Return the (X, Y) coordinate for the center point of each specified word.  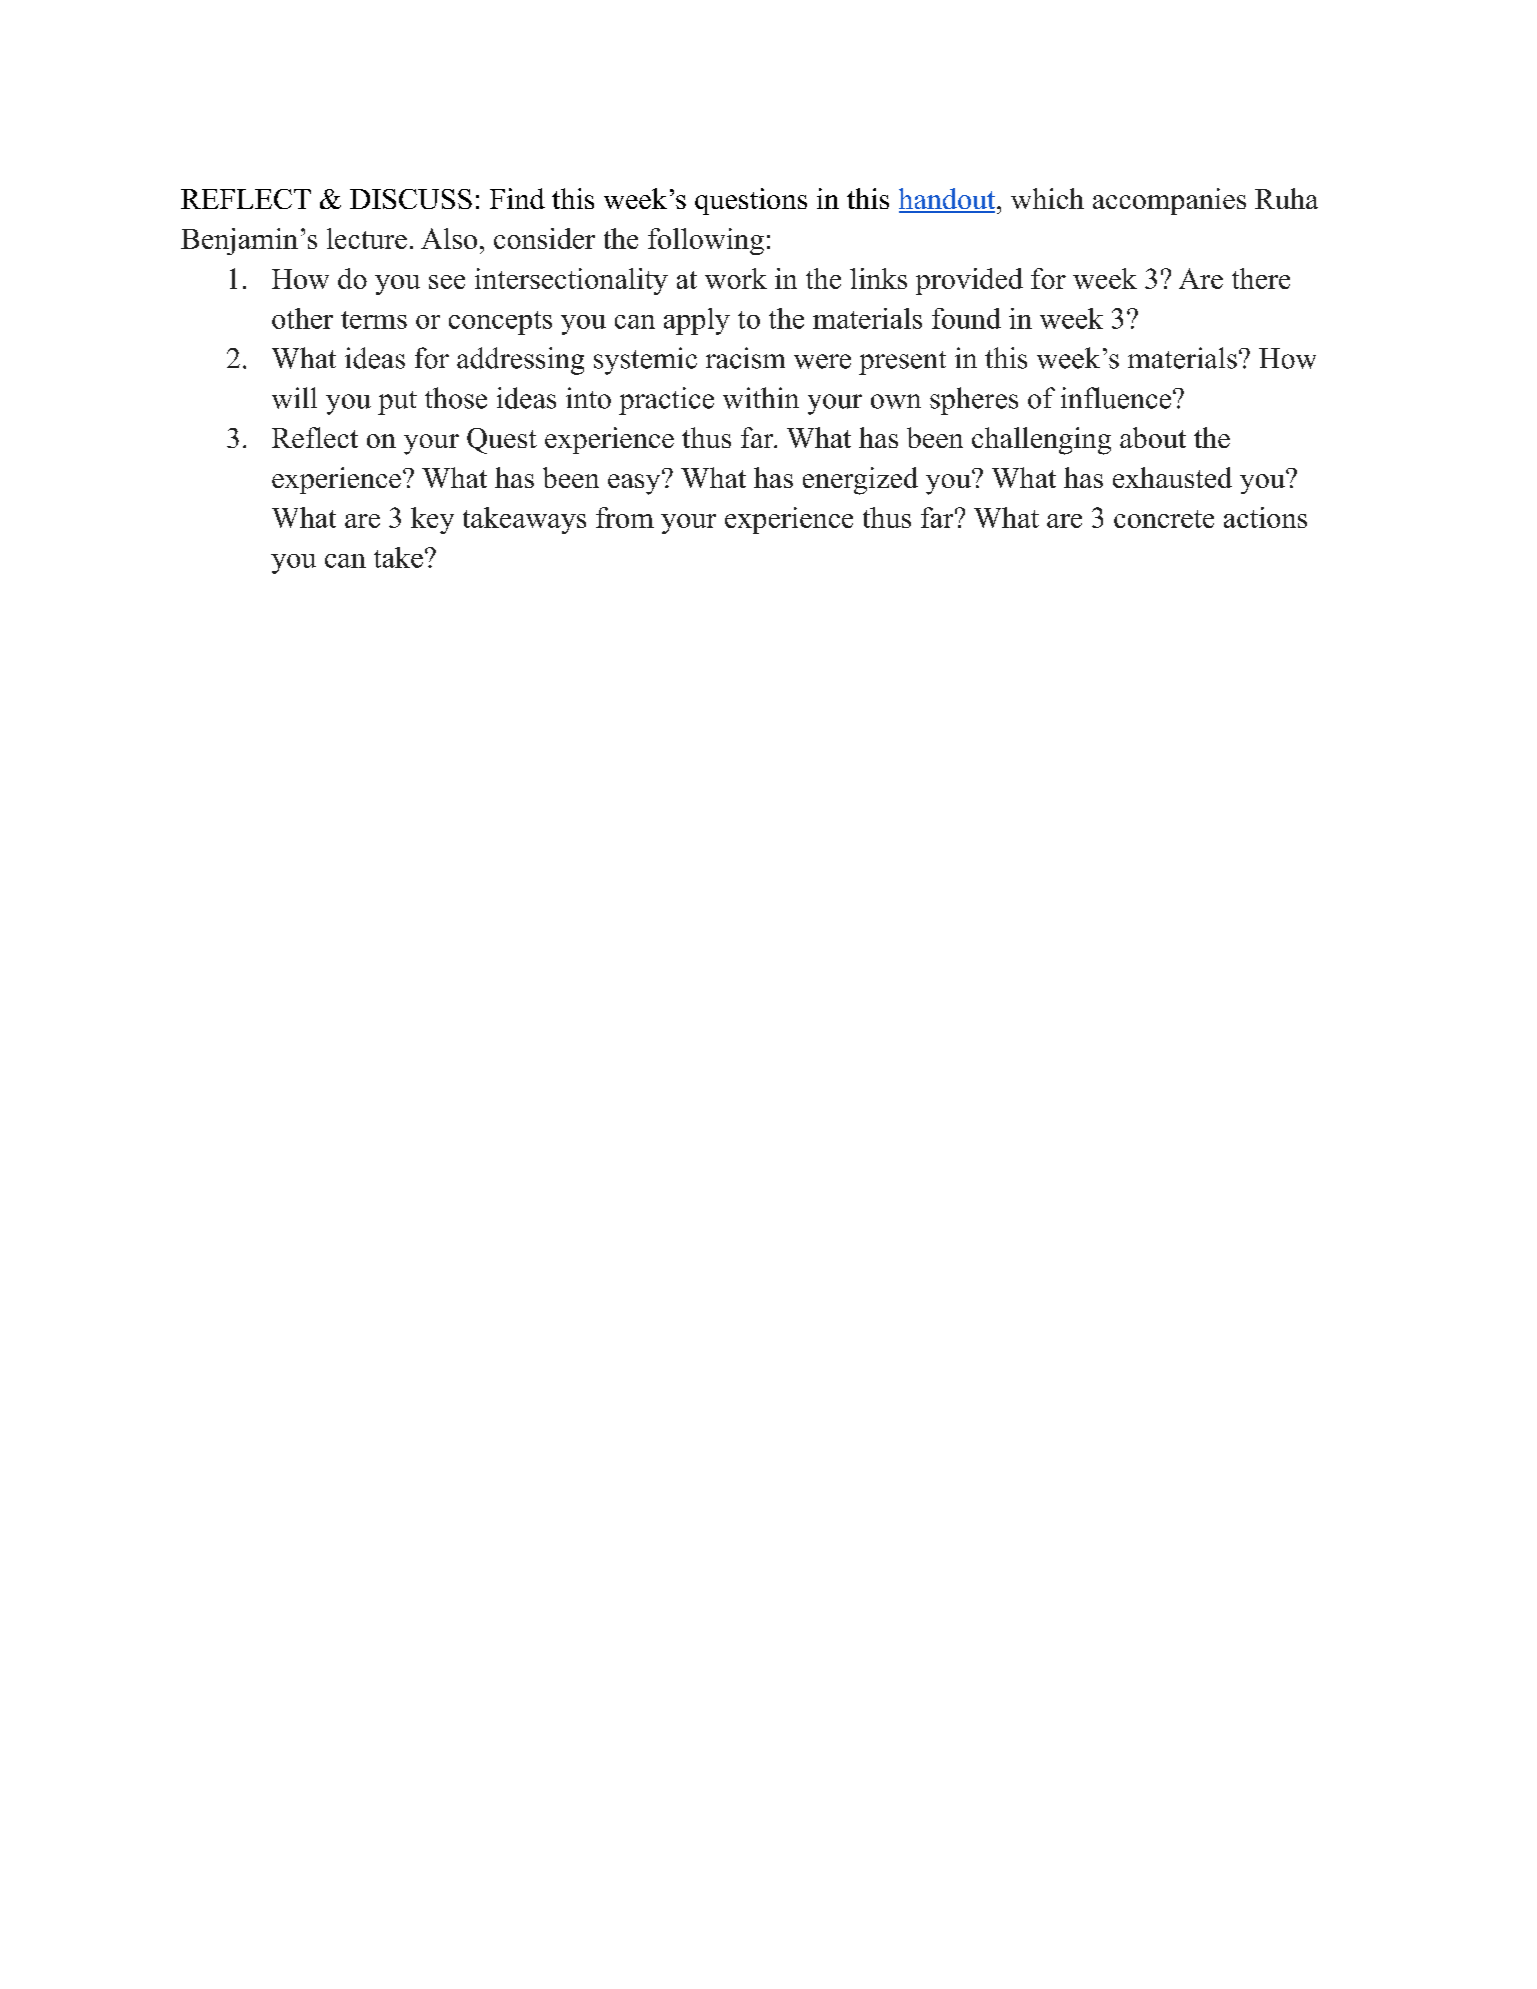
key (432, 520)
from (625, 517)
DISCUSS (411, 199)
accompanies (1169, 201)
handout (948, 200)
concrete (1164, 519)
